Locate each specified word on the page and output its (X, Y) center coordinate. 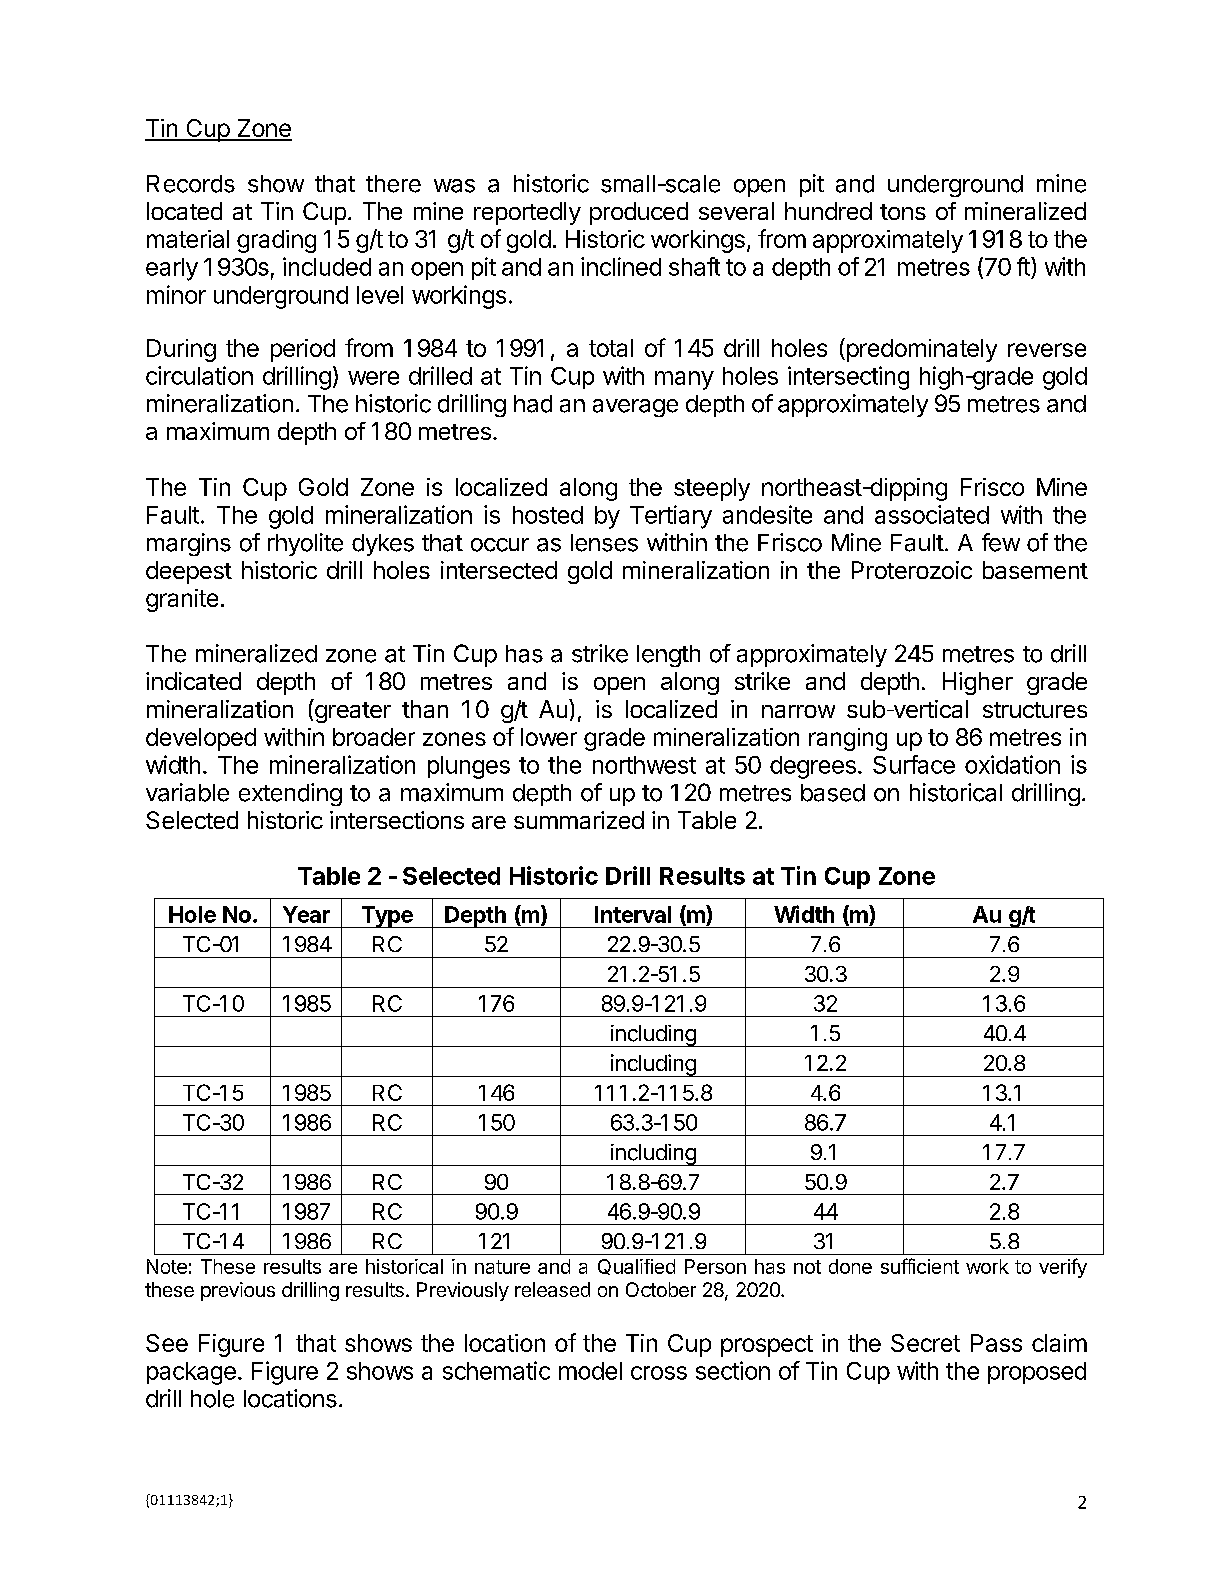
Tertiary (671, 517)
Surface (914, 764)
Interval (633, 914)
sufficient (920, 1266)
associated (932, 514)
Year (306, 914)
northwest (644, 765)
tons (903, 212)
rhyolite (305, 544)
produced (639, 213)
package (191, 1373)
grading (276, 241)
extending (290, 794)
